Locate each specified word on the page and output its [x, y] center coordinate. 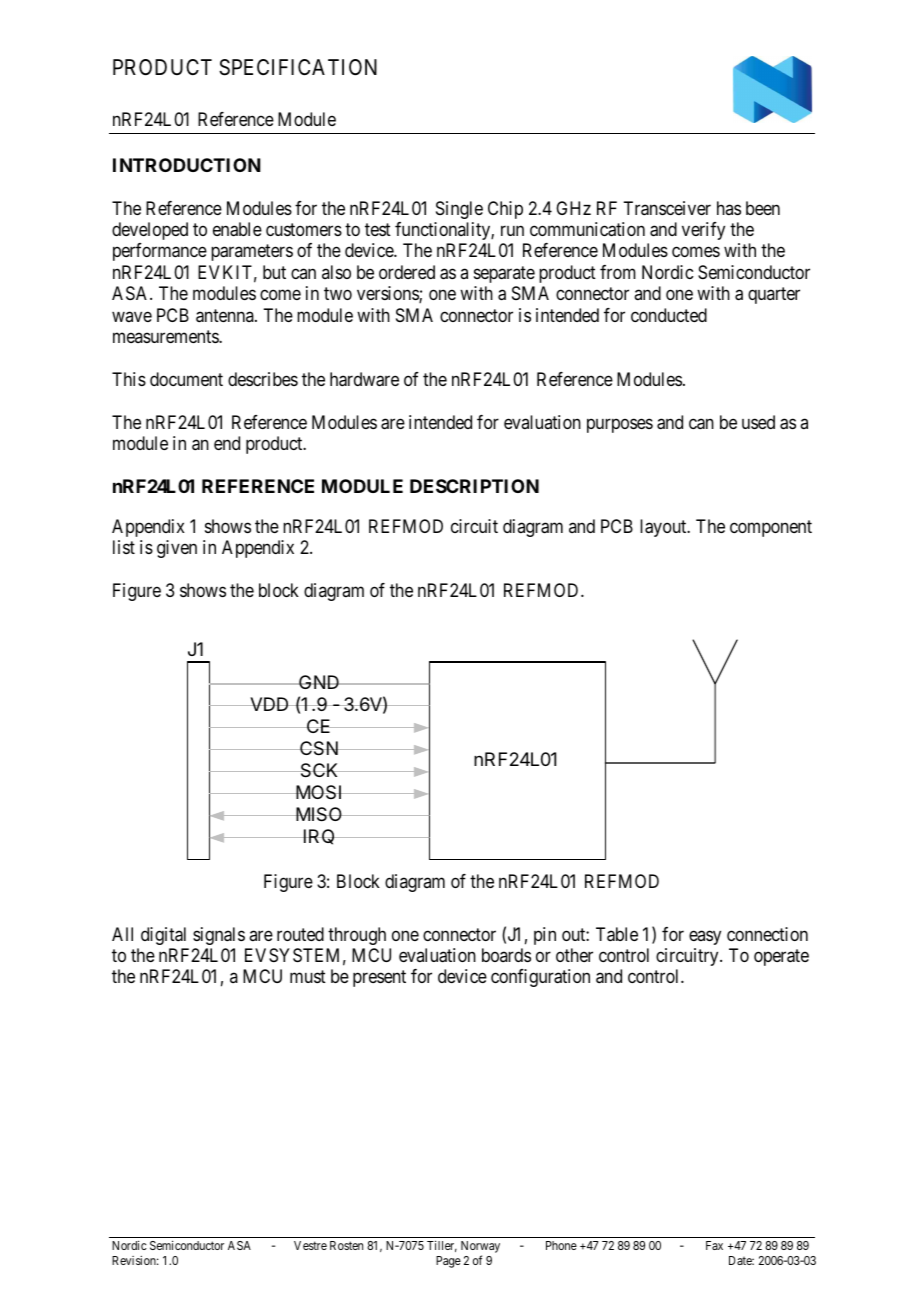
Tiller [442, 1246]
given [177, 549]
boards [506, 955]
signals [219, 936]
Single [459, 210]
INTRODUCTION [187, 165]
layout [664, 528]
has [729, 208]
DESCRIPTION [474, 486]
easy [705, 937]
